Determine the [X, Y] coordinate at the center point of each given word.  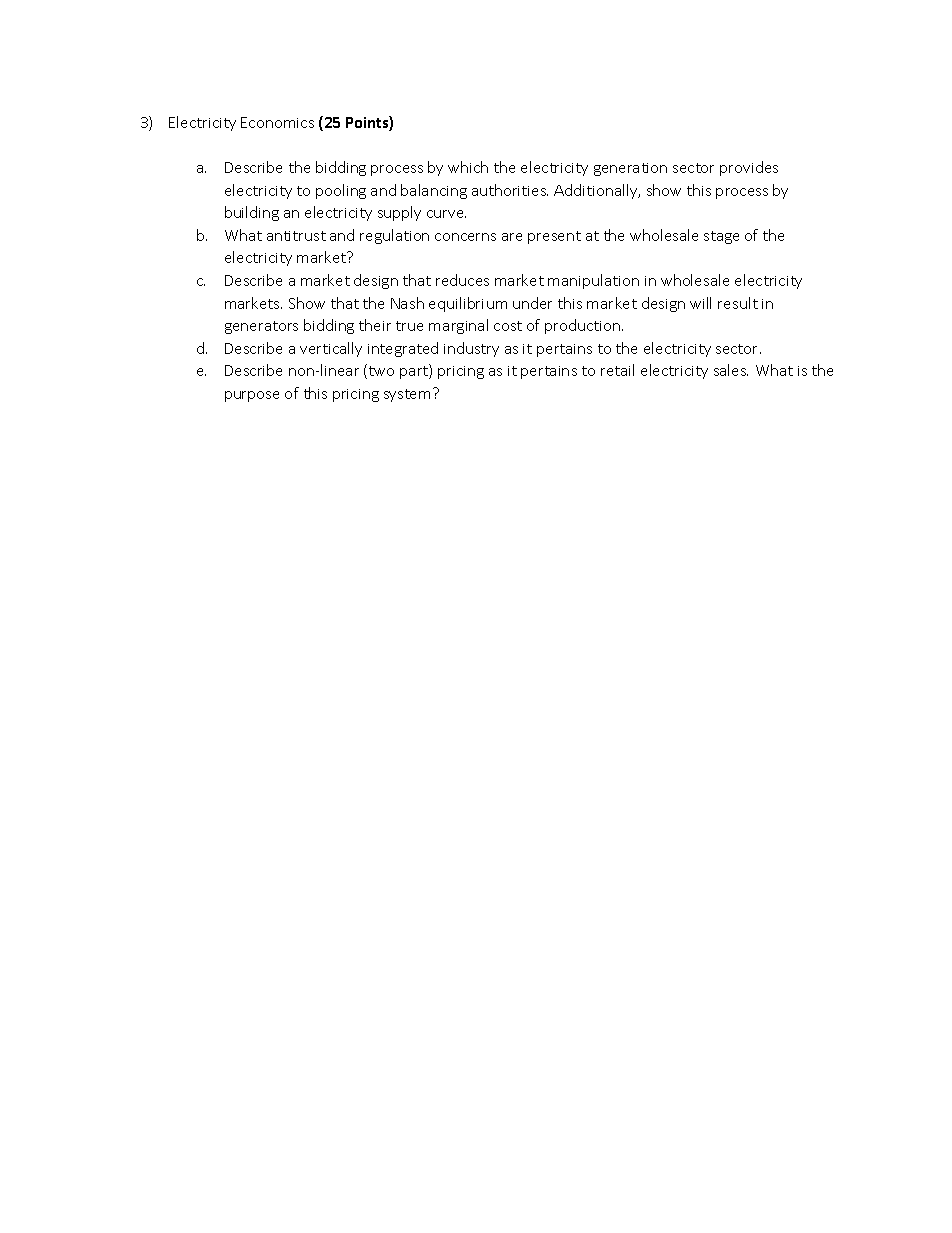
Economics [277, 122]
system [407, 395]
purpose [252, 396]
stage [721, 237]
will [700, 303]
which [468, 167]
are [512, 237]
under [532, 303]
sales [731, 370]
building [252, 213]
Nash [407, 303]
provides [749, 168]
